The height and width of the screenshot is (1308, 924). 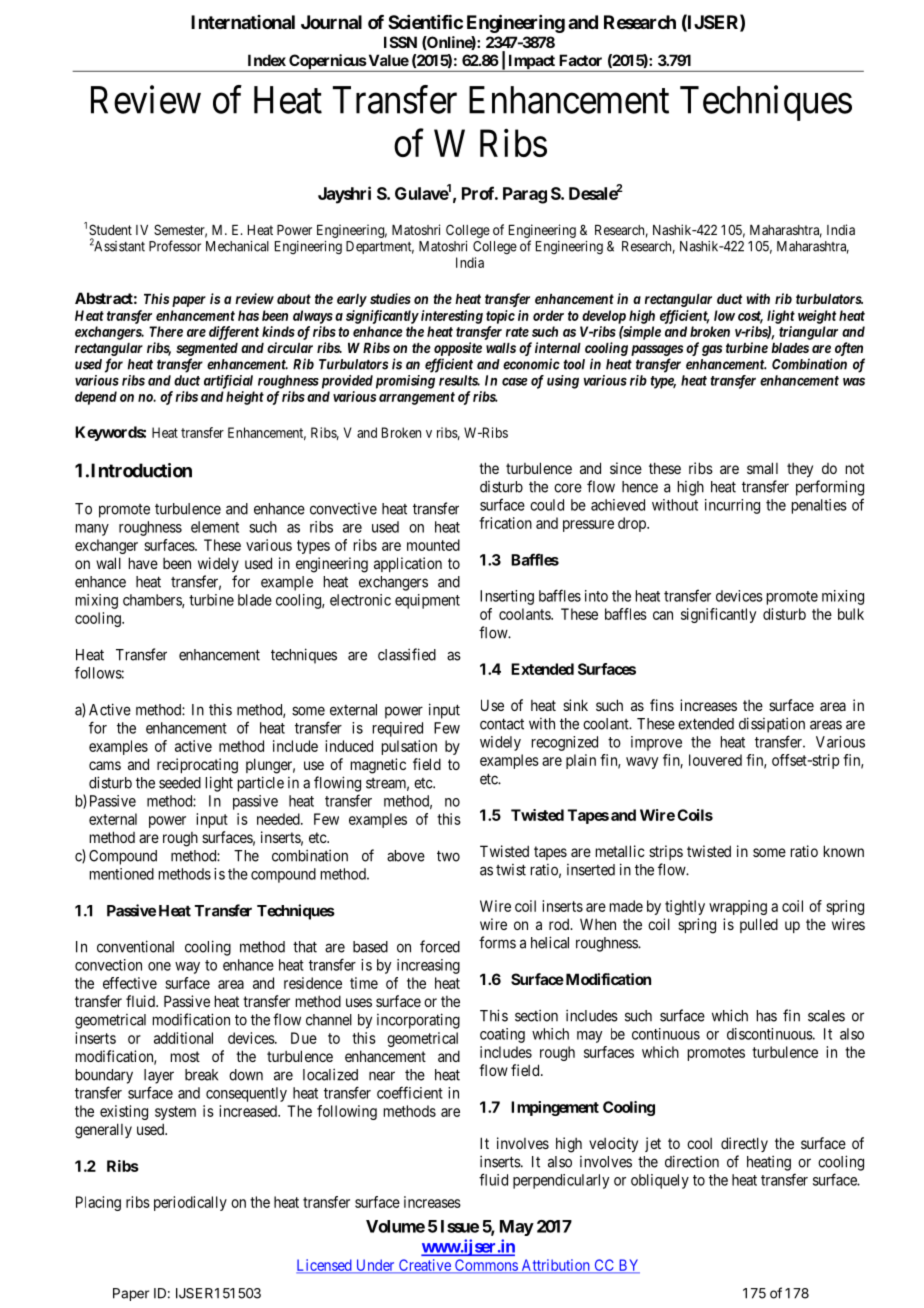 What do you see at coordinates (580, 60) in the screenshot?
I see `Factor` at bounding box center [580, 60].
